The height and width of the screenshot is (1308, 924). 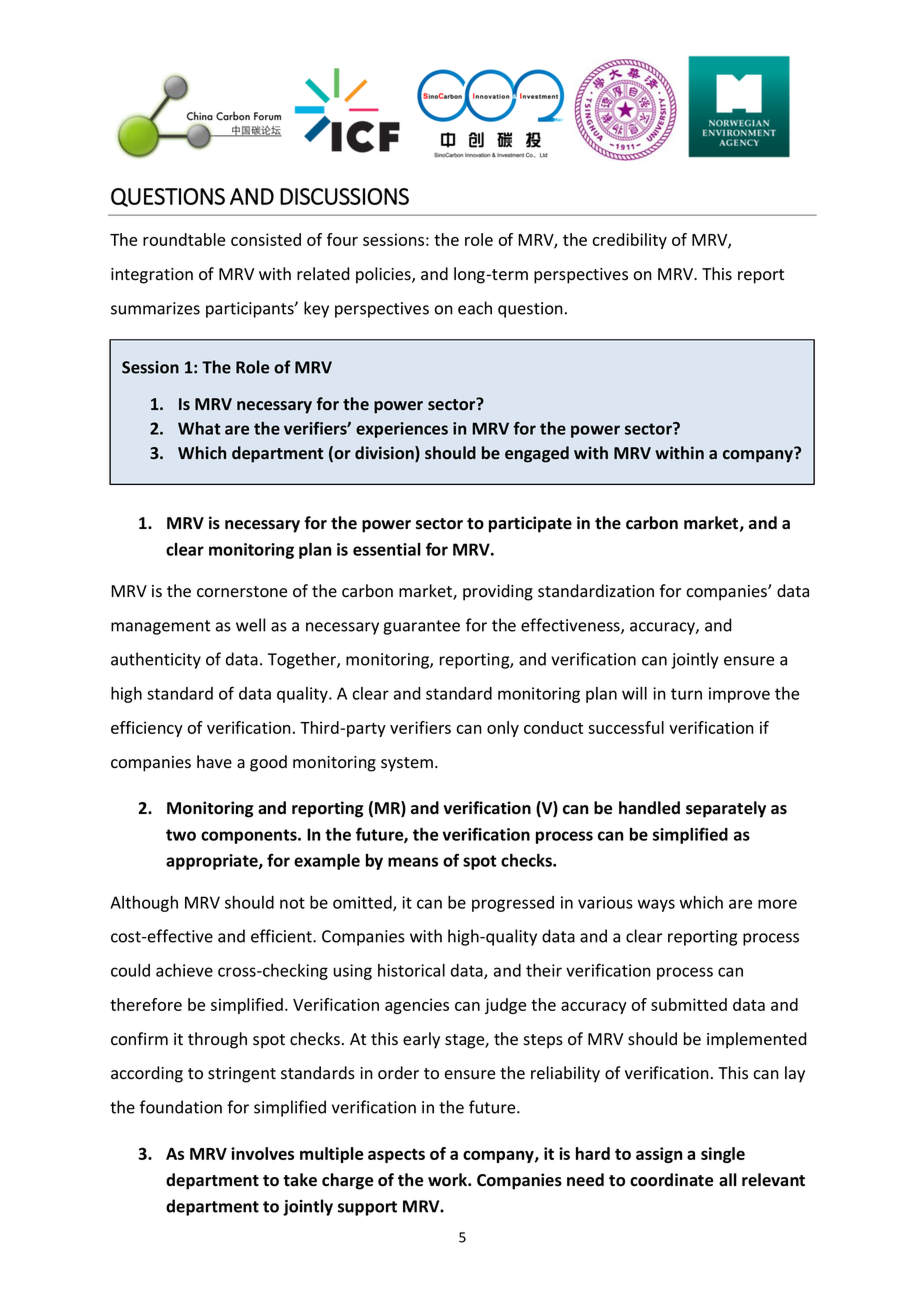 I want to click on roundtable, so click(x=184, y=239).
